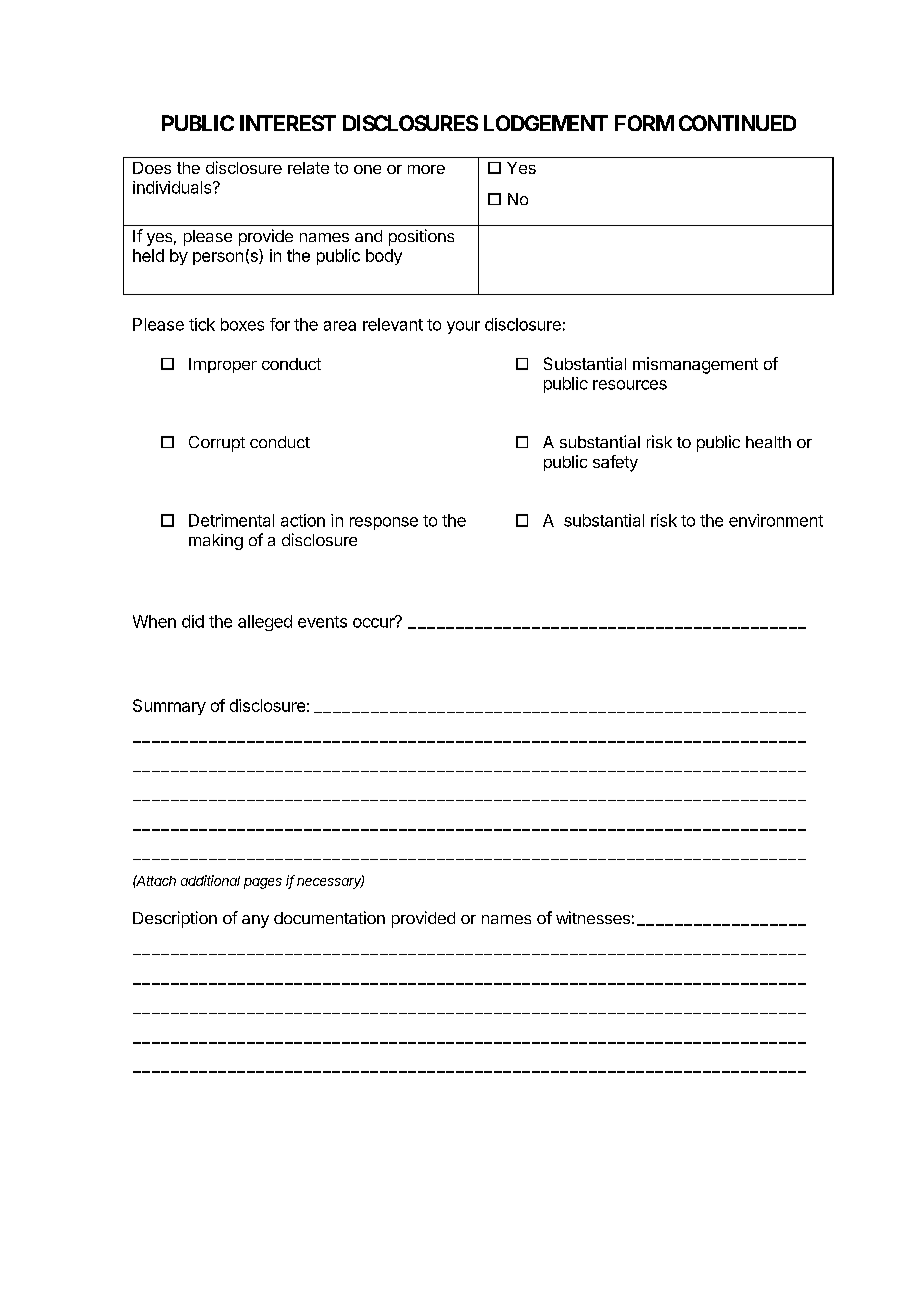  Describe the element at coordinates (288, 123) in the document. I see `INTEREST` at that location.
